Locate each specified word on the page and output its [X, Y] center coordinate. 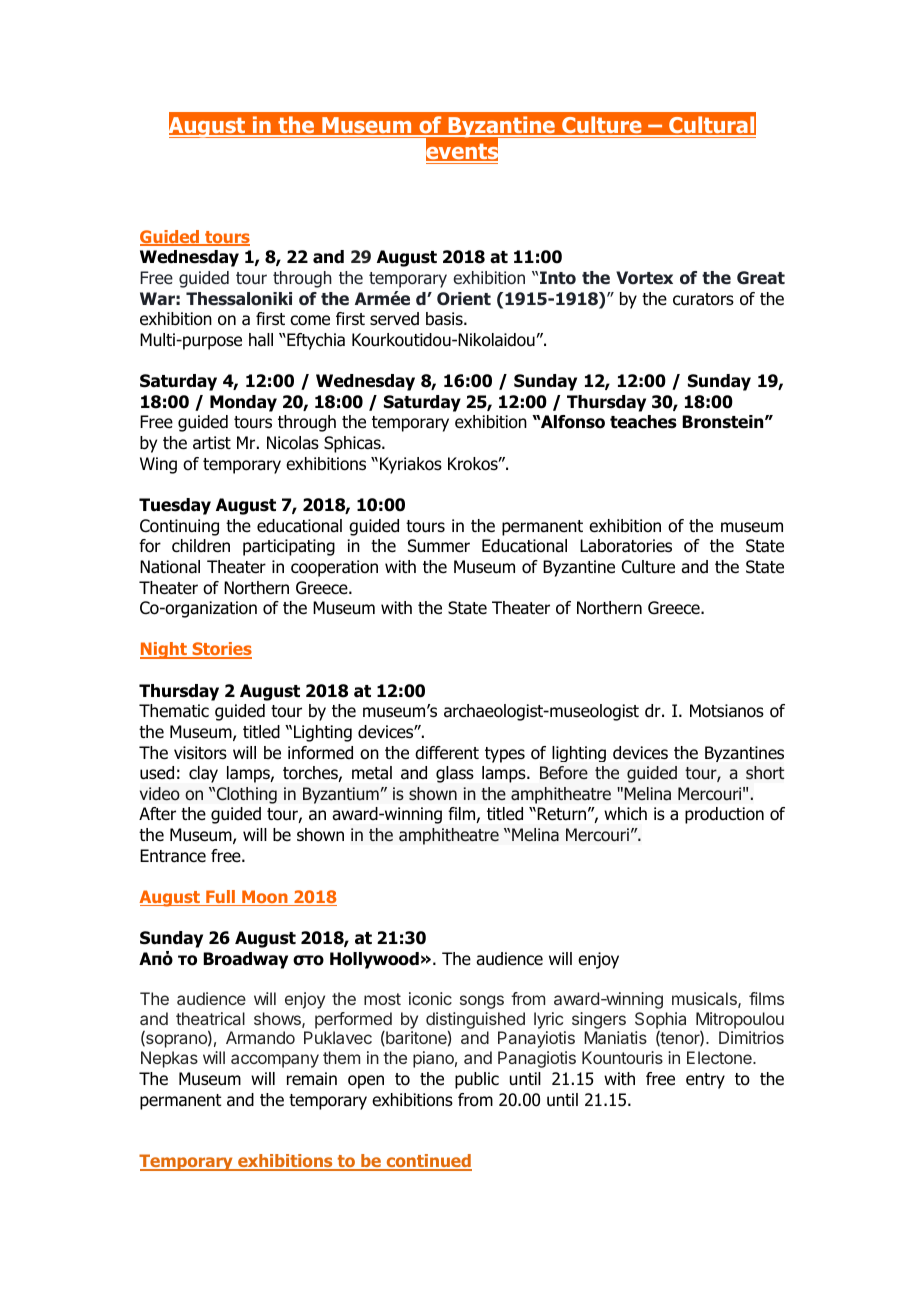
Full [221, 898]
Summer [439, 546]
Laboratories [626, 546]
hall [261, 340]
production [724, 815]
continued [428, 1162]
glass [455, 774]
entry [705, 1081]
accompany [275, 1061]
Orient [464, 299]
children [201, 546]
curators [703, 299]
